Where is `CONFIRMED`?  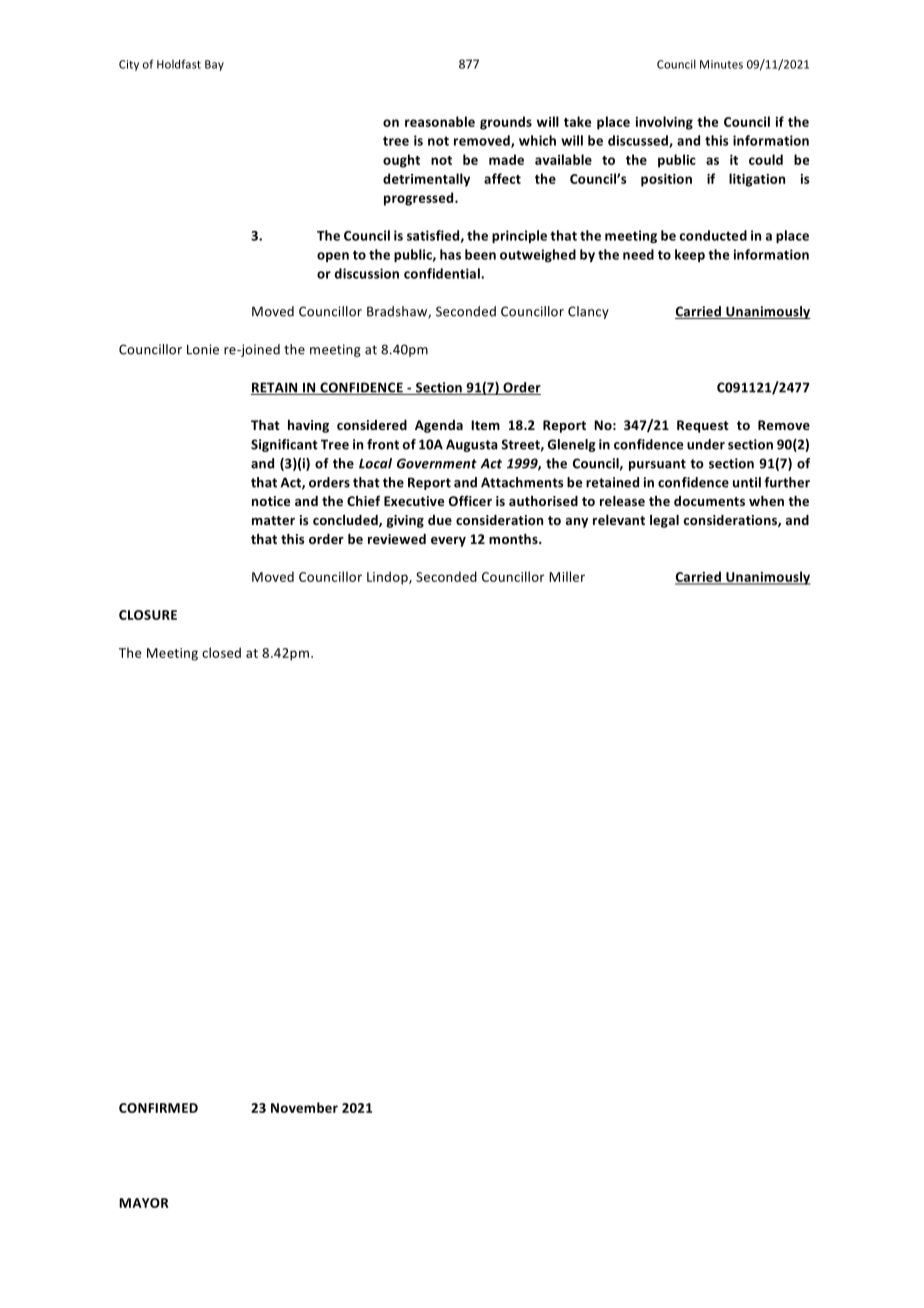
CONFIRMED is located at coordinates (158, 1108).
